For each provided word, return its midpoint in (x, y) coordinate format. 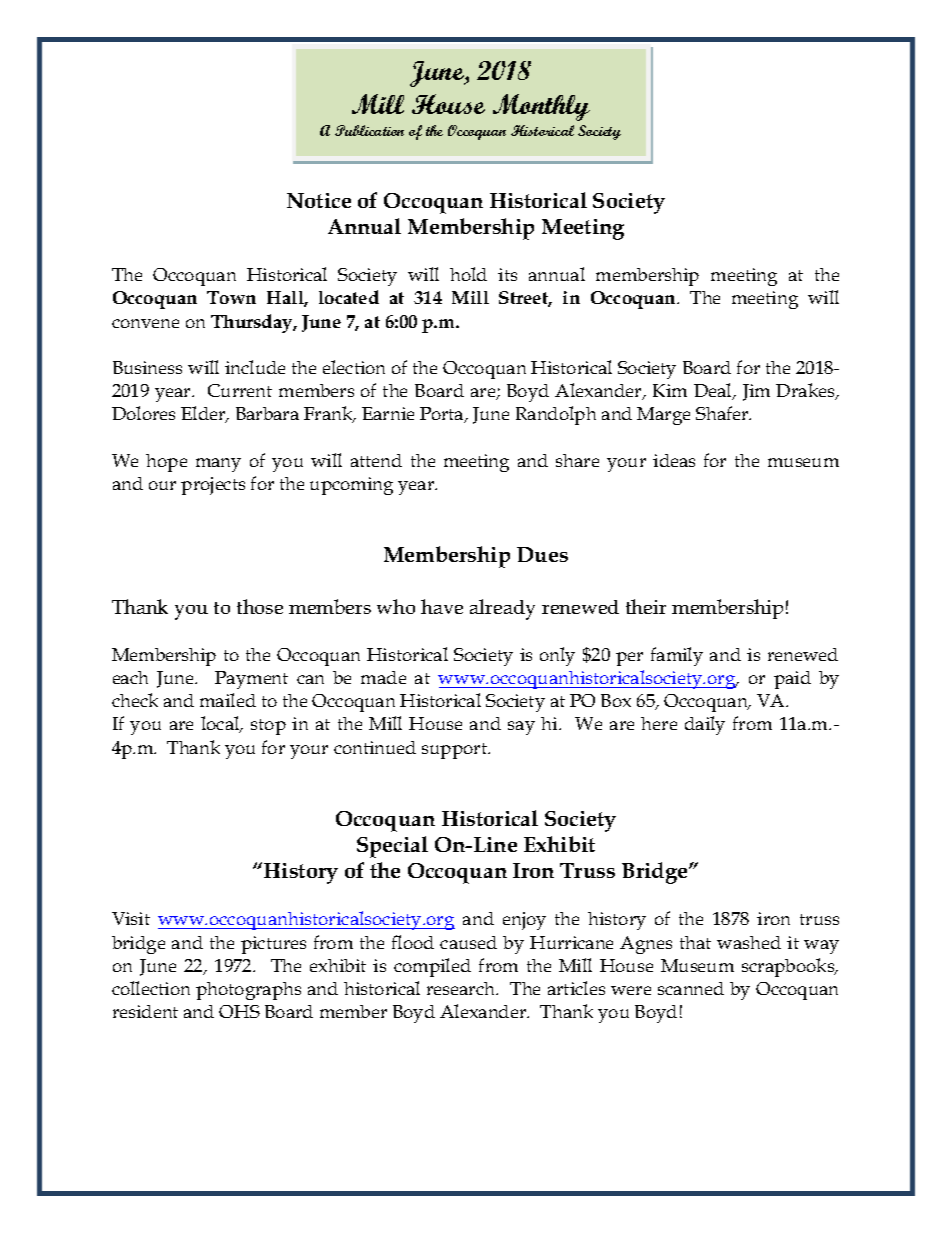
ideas (674, 460)
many (218, 465)
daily (705, 725)
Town (231, 297)
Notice (319, 200)
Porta (443, 415)
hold (468, 274)
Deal (714, 391)
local (221, 724)
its (507, 274)
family (677, 656)
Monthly (541, 107)
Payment (251, 680)
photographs (248, 991)
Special (392, 847)
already (502, 609)
